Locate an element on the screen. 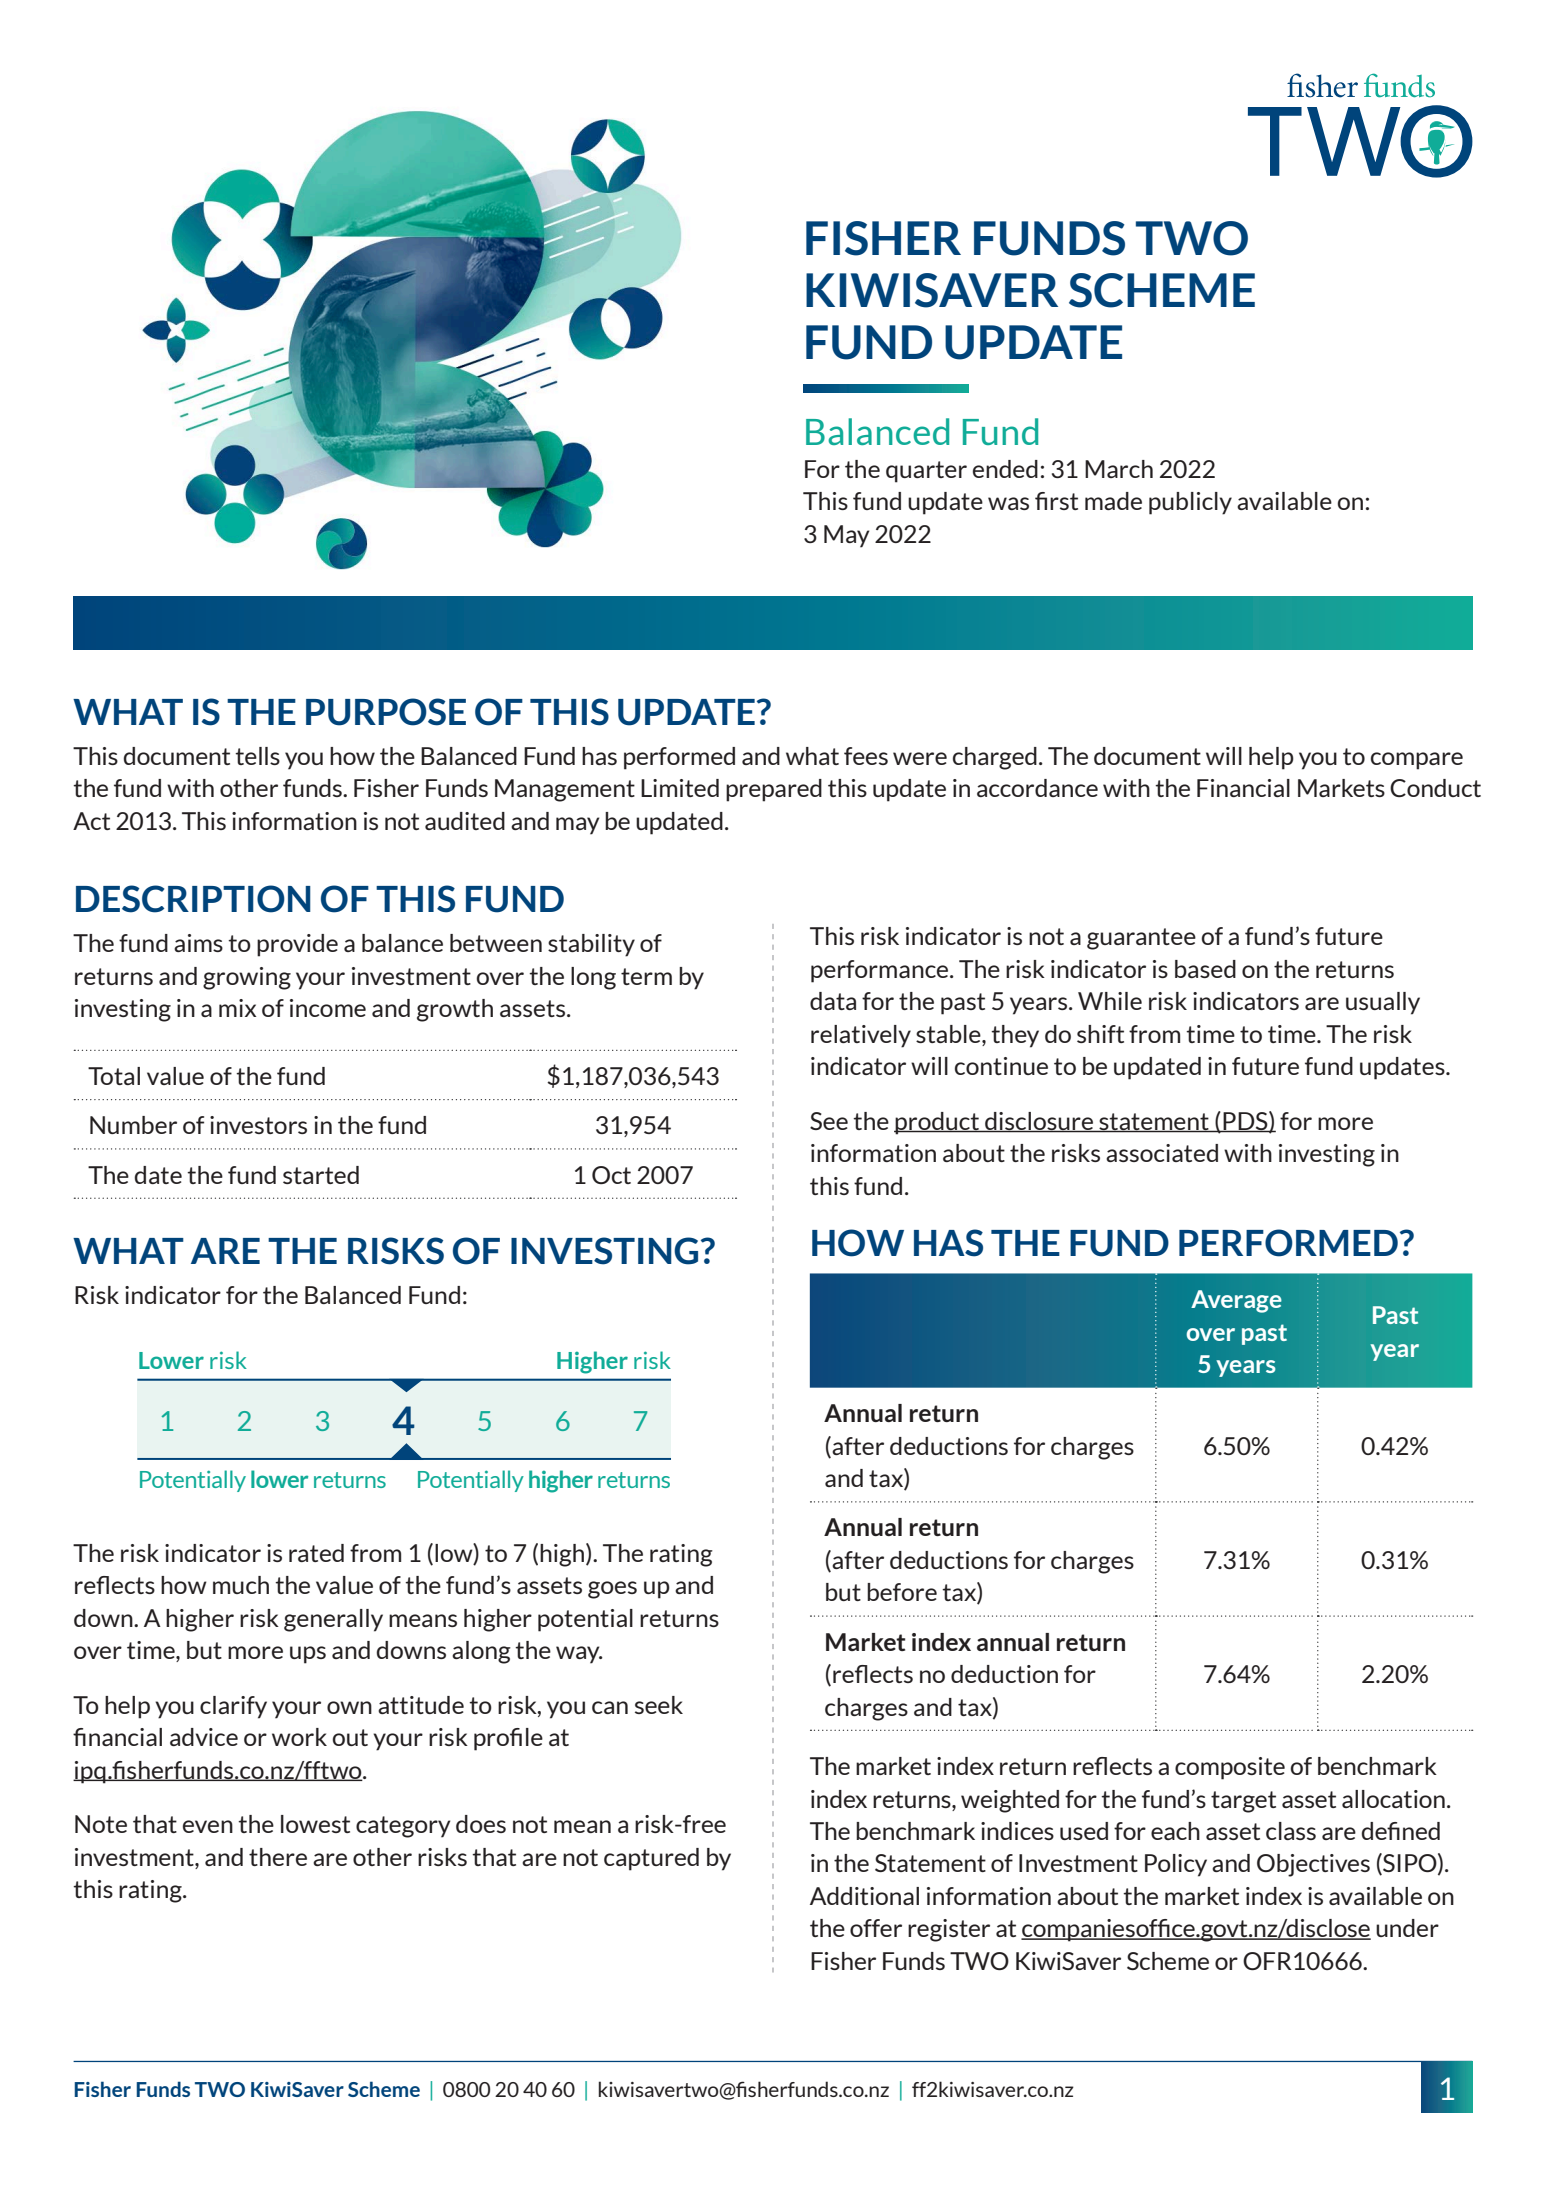 The height and width of the screenshot is (2186, 1546). quarter is located at coordinates (926, 472).
